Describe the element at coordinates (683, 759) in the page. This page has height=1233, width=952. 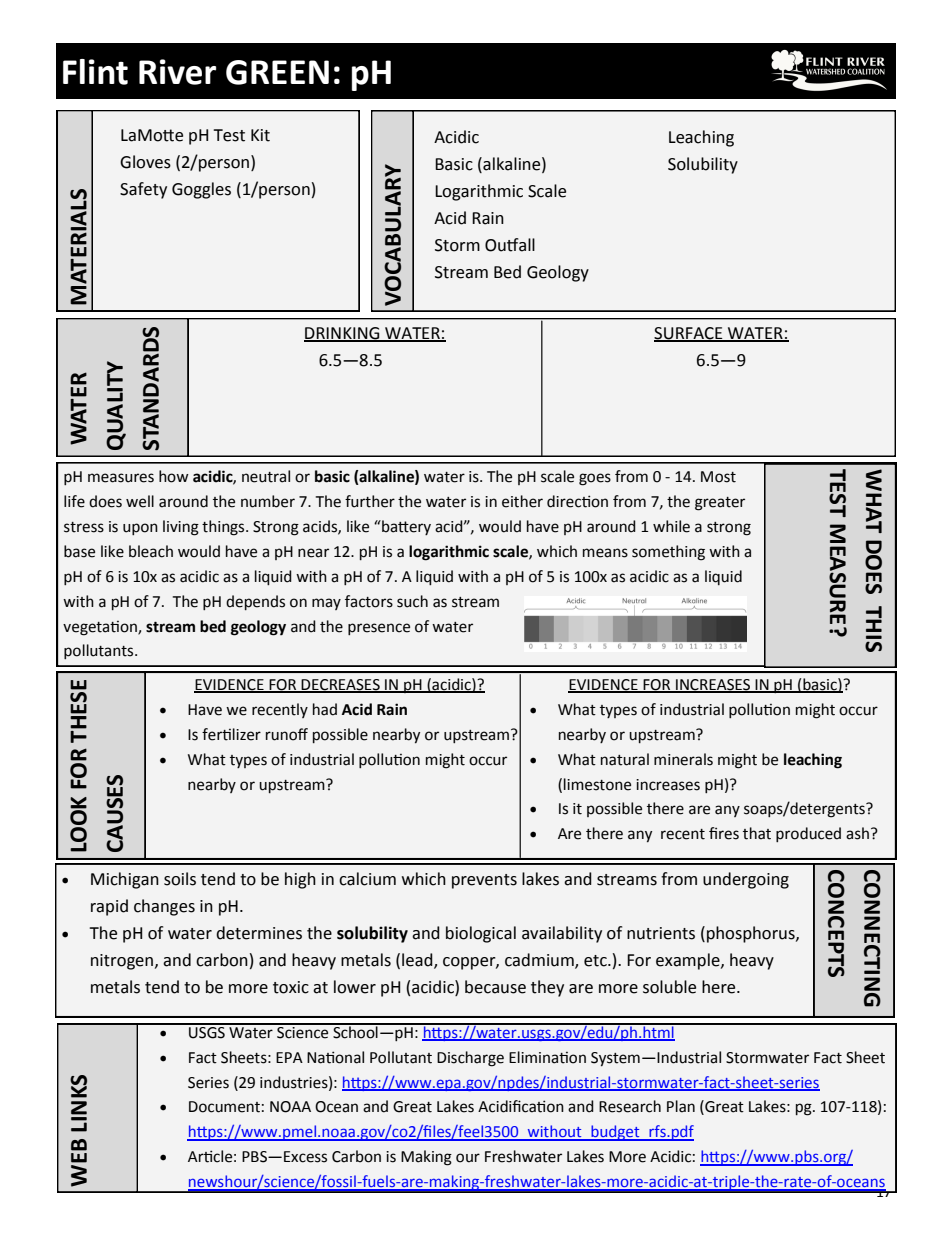
I see `minerals` at that location.
